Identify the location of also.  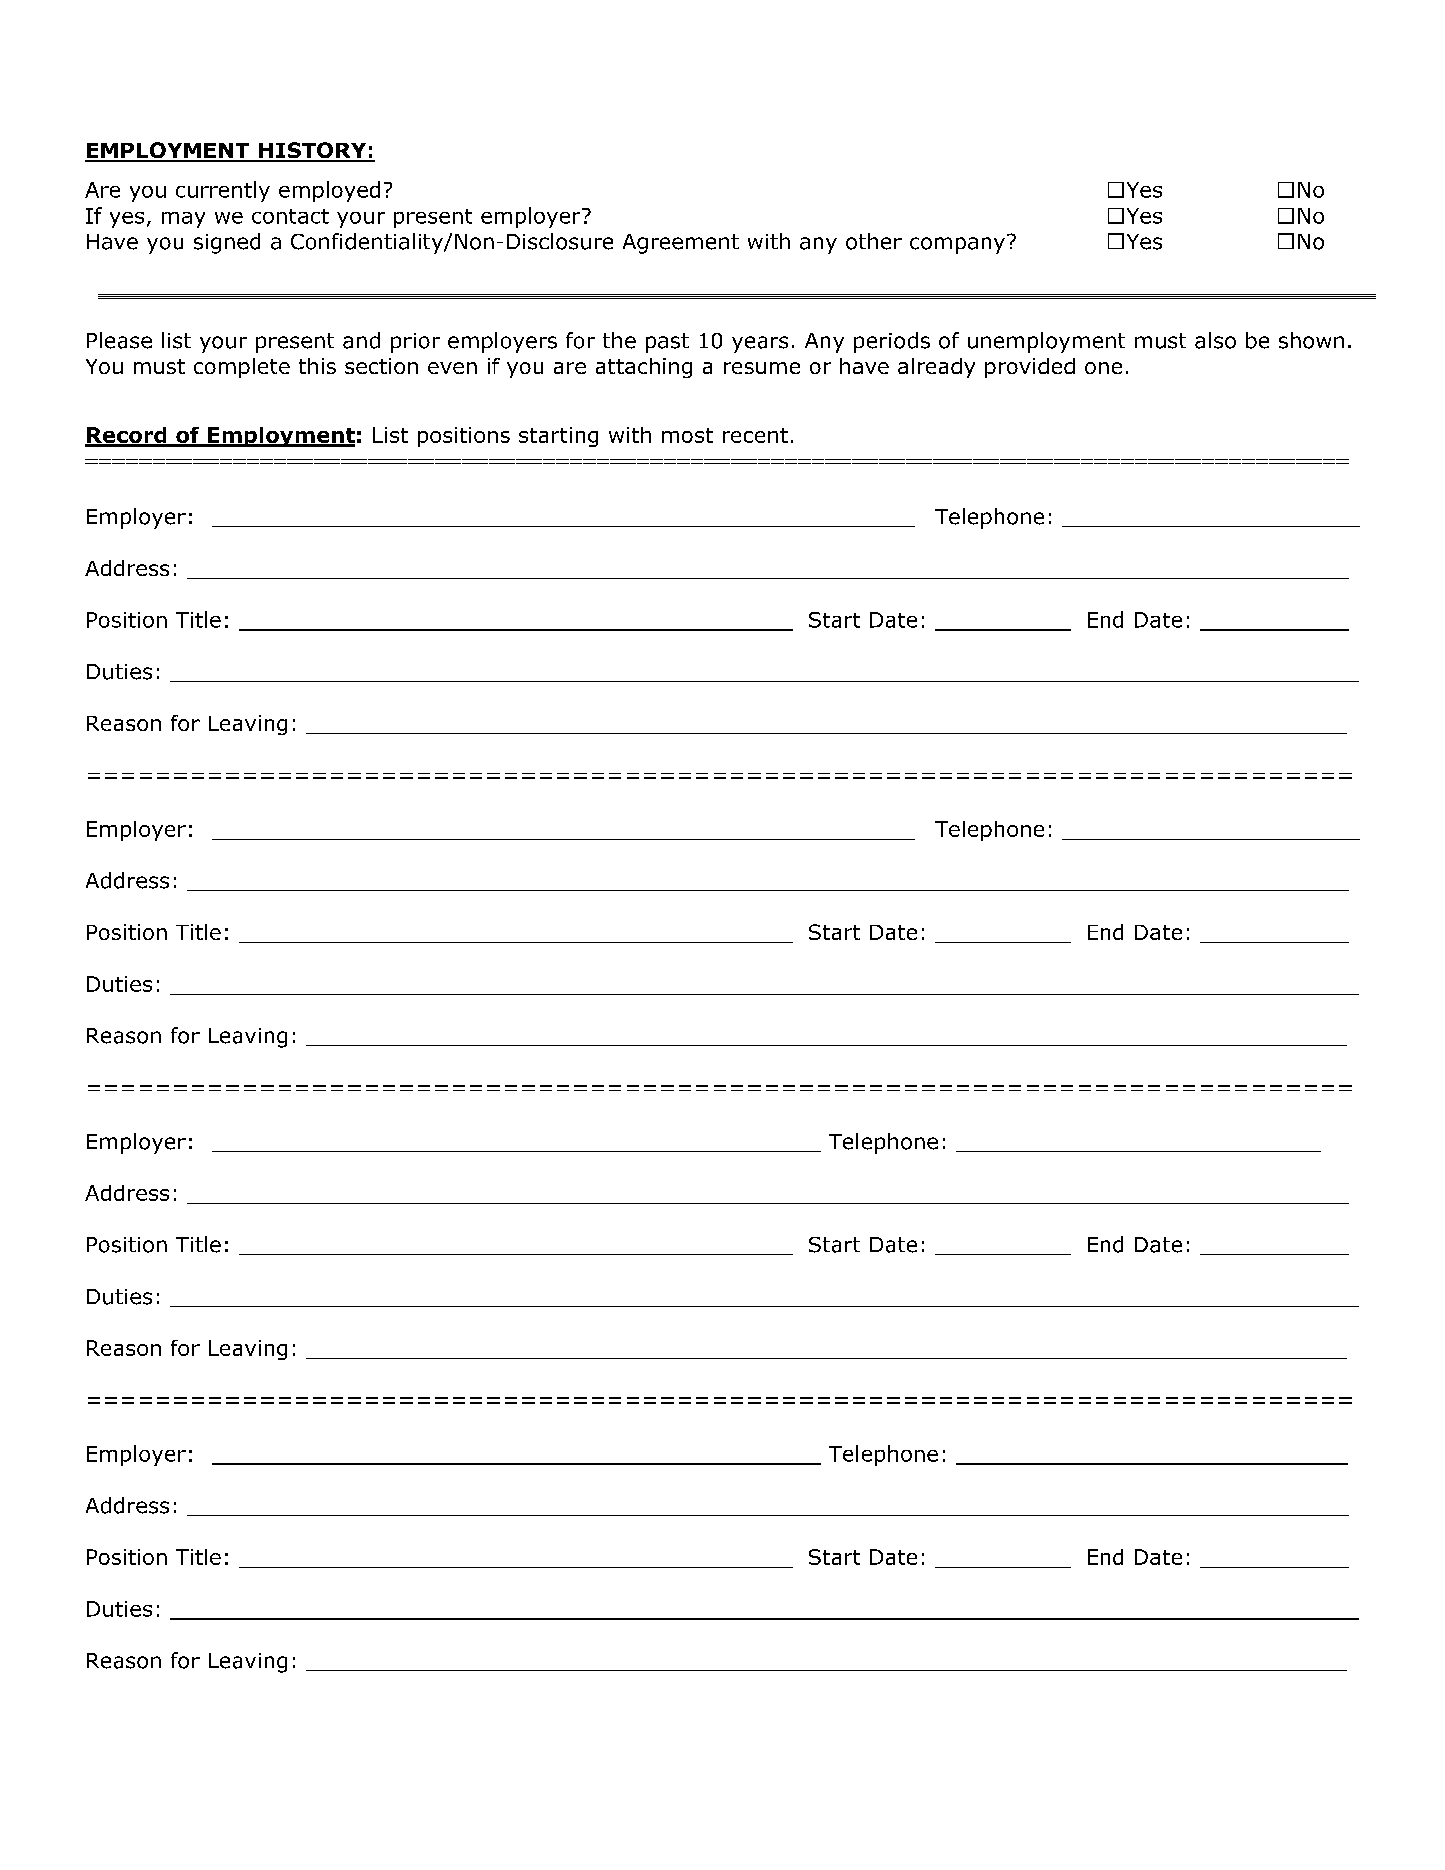
(1215, 340).
